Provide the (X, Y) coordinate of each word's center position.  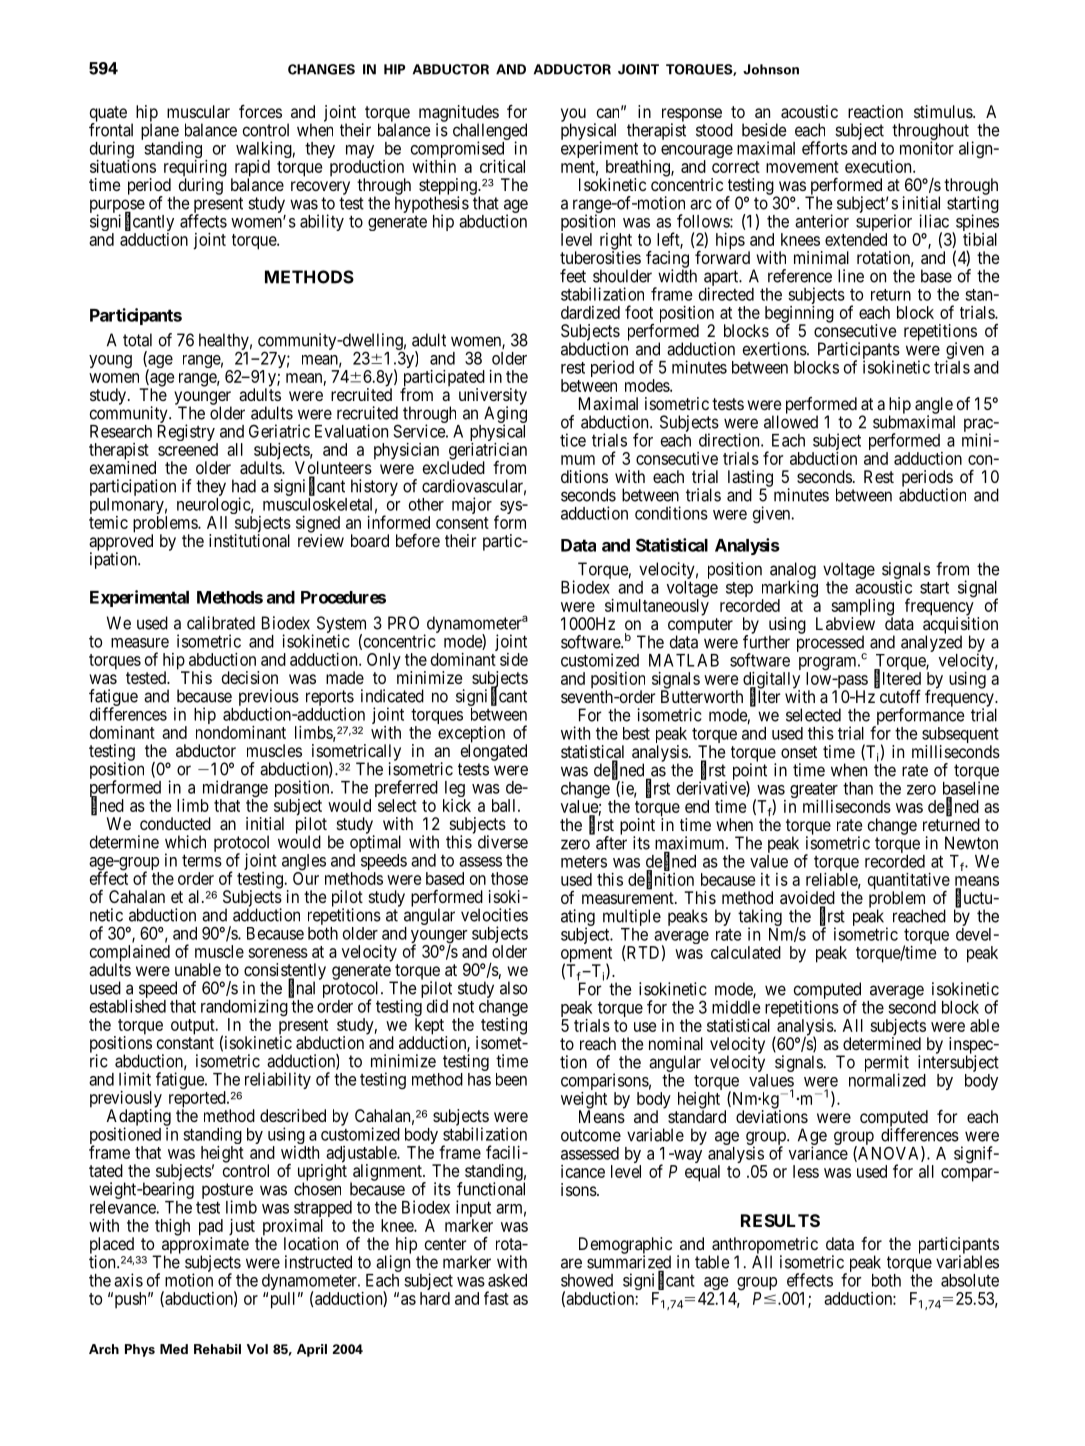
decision (250, 677)
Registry (187, 434)
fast (496, 1298)
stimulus (944, 111)
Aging (505, 415)
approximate (204, 1246)
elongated (494, 752)
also (513, 988)
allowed (791, 422)
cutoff (900, 696)
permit (887, 1064)
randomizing (244, 1009)
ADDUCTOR (572, 69)
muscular (198, 111)
